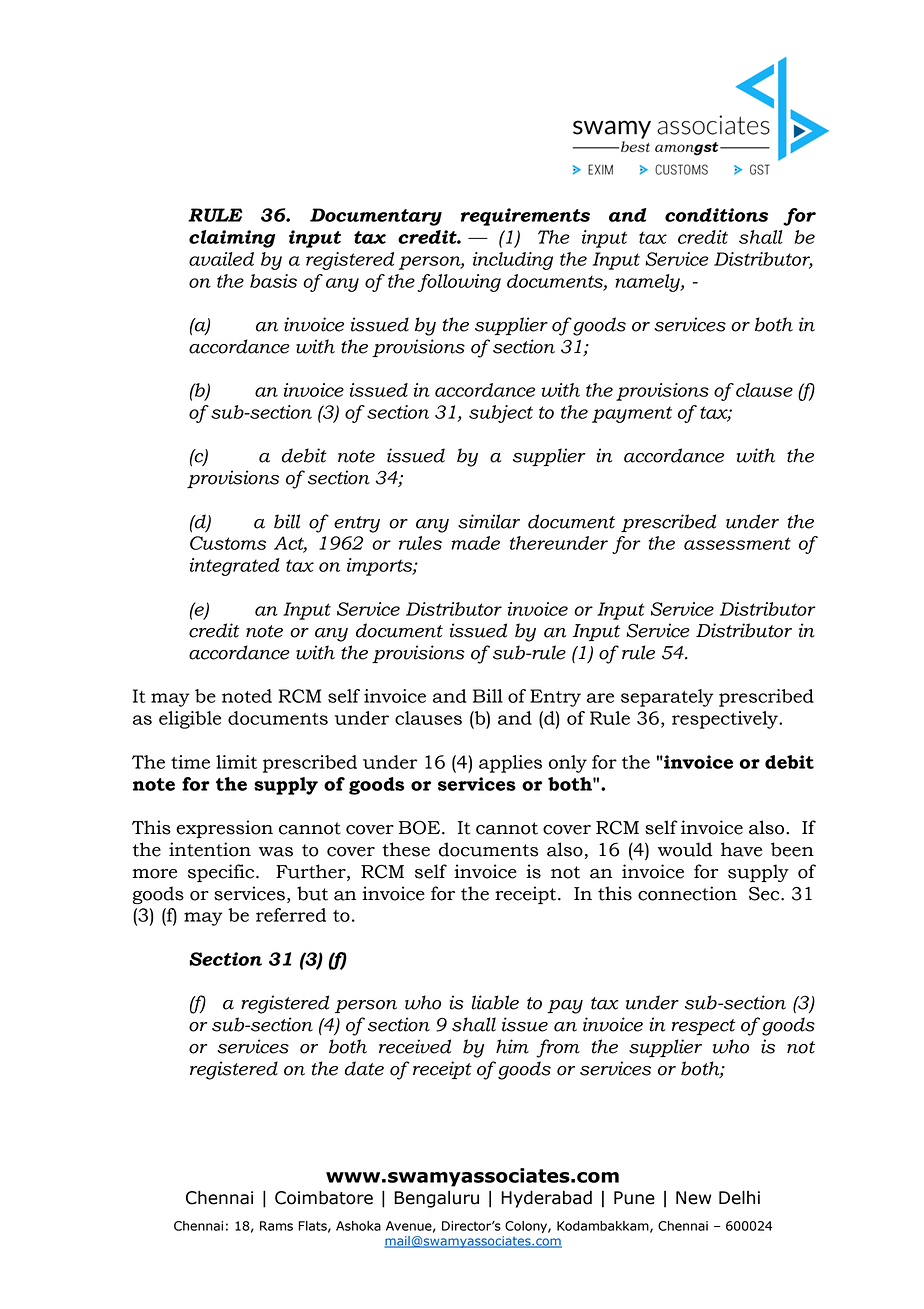 This screenshot has height=1309, width=924. I want to click on eligible, so click(190, 720).
